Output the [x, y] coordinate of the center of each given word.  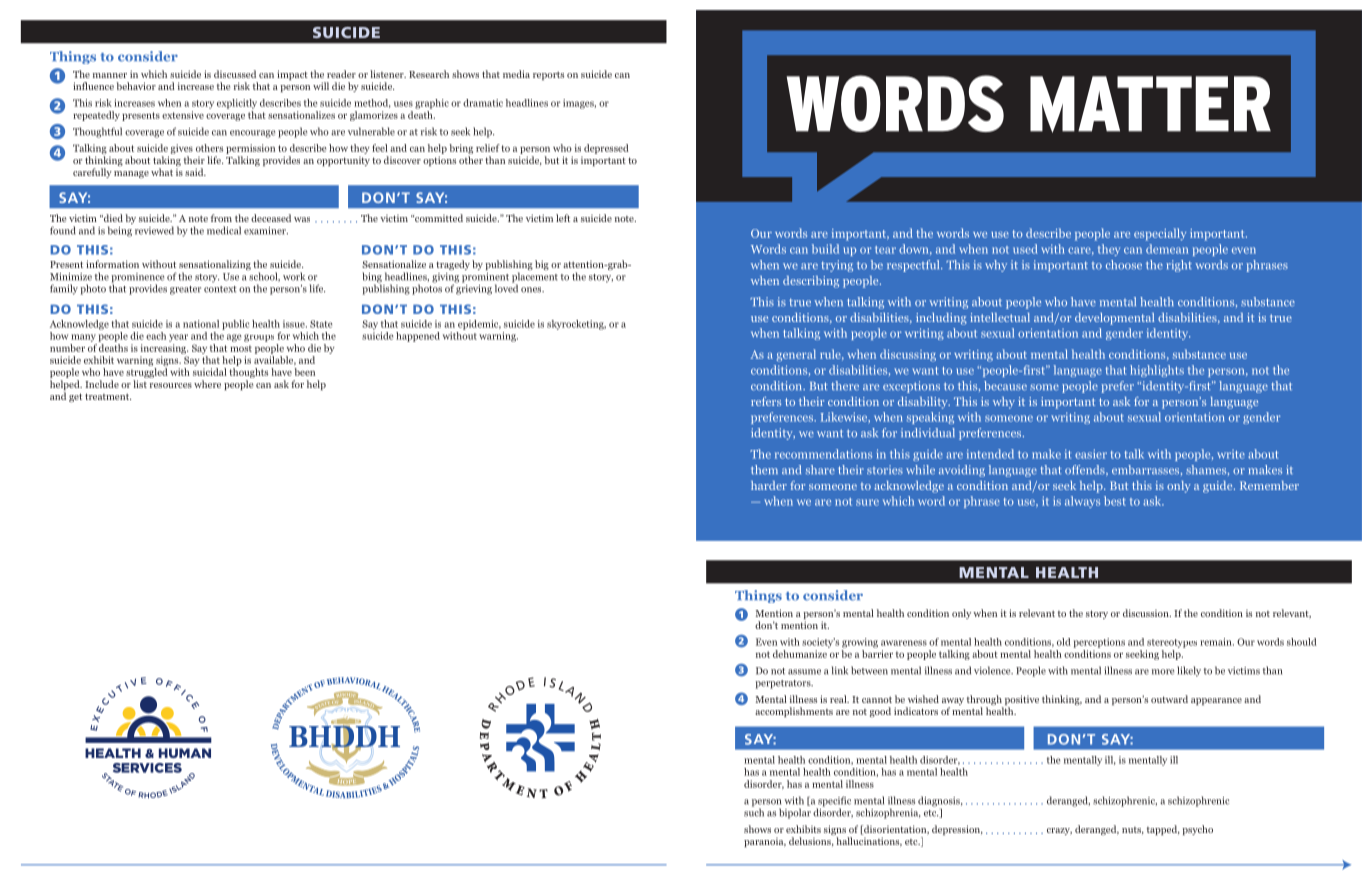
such [754, 811]
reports [548, 76]
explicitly [237, 104]
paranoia [765, 842]
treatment [108, 396]
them [764, 469]
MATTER [1150, 104]
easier [1091, 454]
